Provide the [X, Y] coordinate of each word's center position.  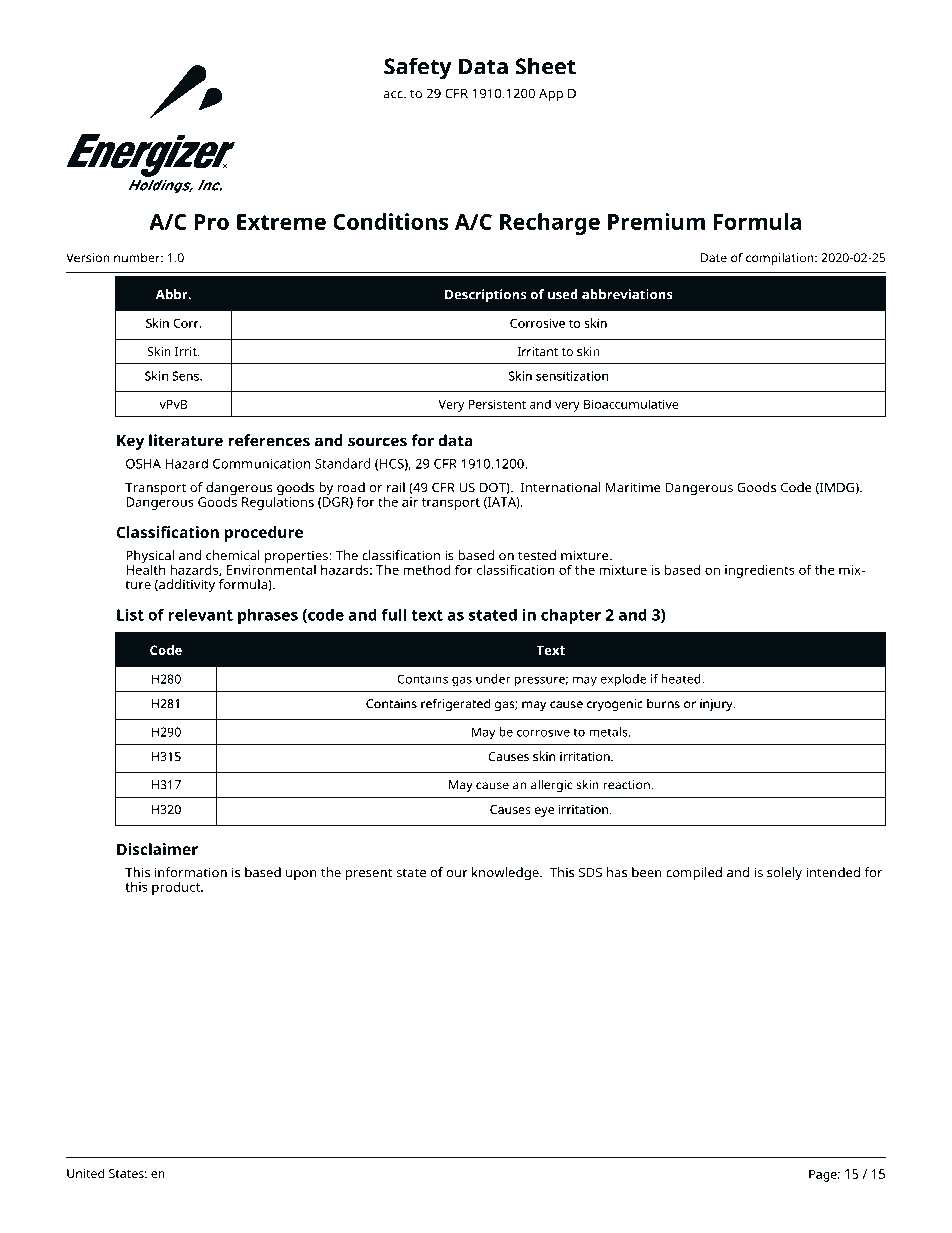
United [85, 1173]
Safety [418, 68]
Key [130, 442]
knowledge [506, 874]
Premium [656, 221]
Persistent [497, 404]
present [369, 874]
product [177, 888]
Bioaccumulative [631, 404]
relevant [201, 614]
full [394, 614]
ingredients [760, 571]
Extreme [281, 222]
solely [784, 874]
